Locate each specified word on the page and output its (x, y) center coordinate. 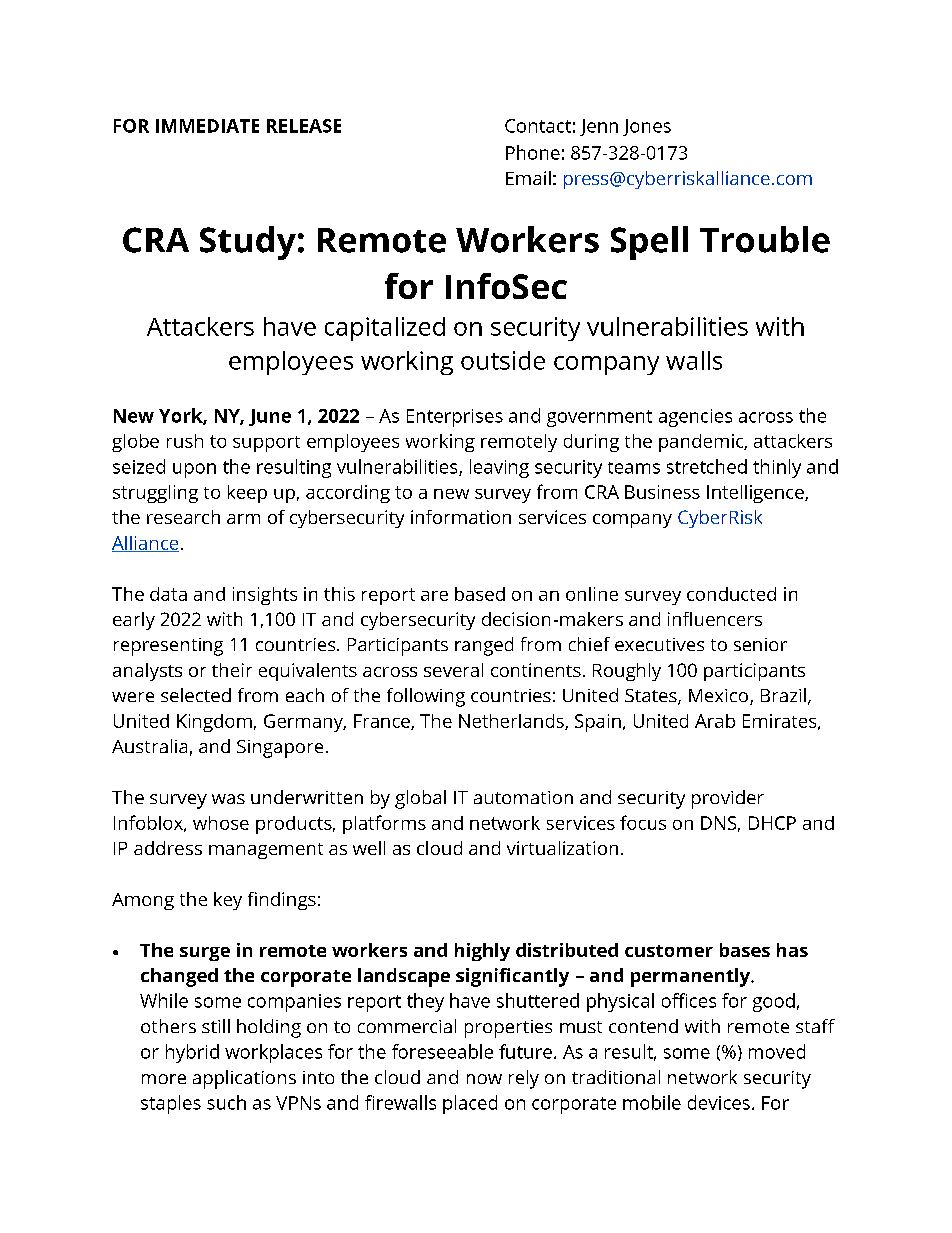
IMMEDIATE (207, 126)
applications (244, 1079)
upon (194, 470)
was (228, 799)
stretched (707, 466)
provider (728, 799)
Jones (647, 127)
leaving (499, 468)
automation (523, 797)
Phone (533, 152)
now (484, 1079)
